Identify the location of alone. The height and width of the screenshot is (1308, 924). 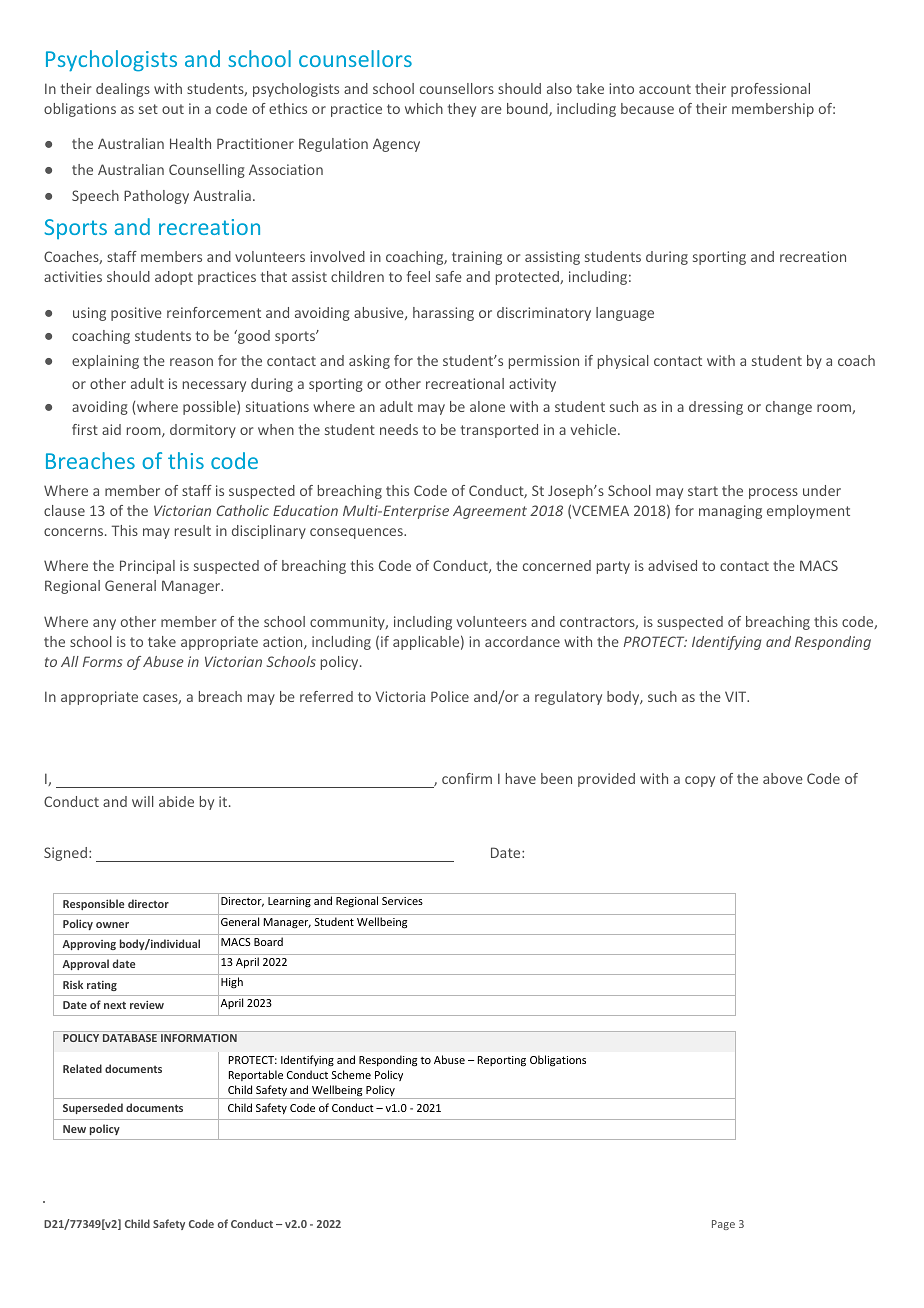
(487, 406).
